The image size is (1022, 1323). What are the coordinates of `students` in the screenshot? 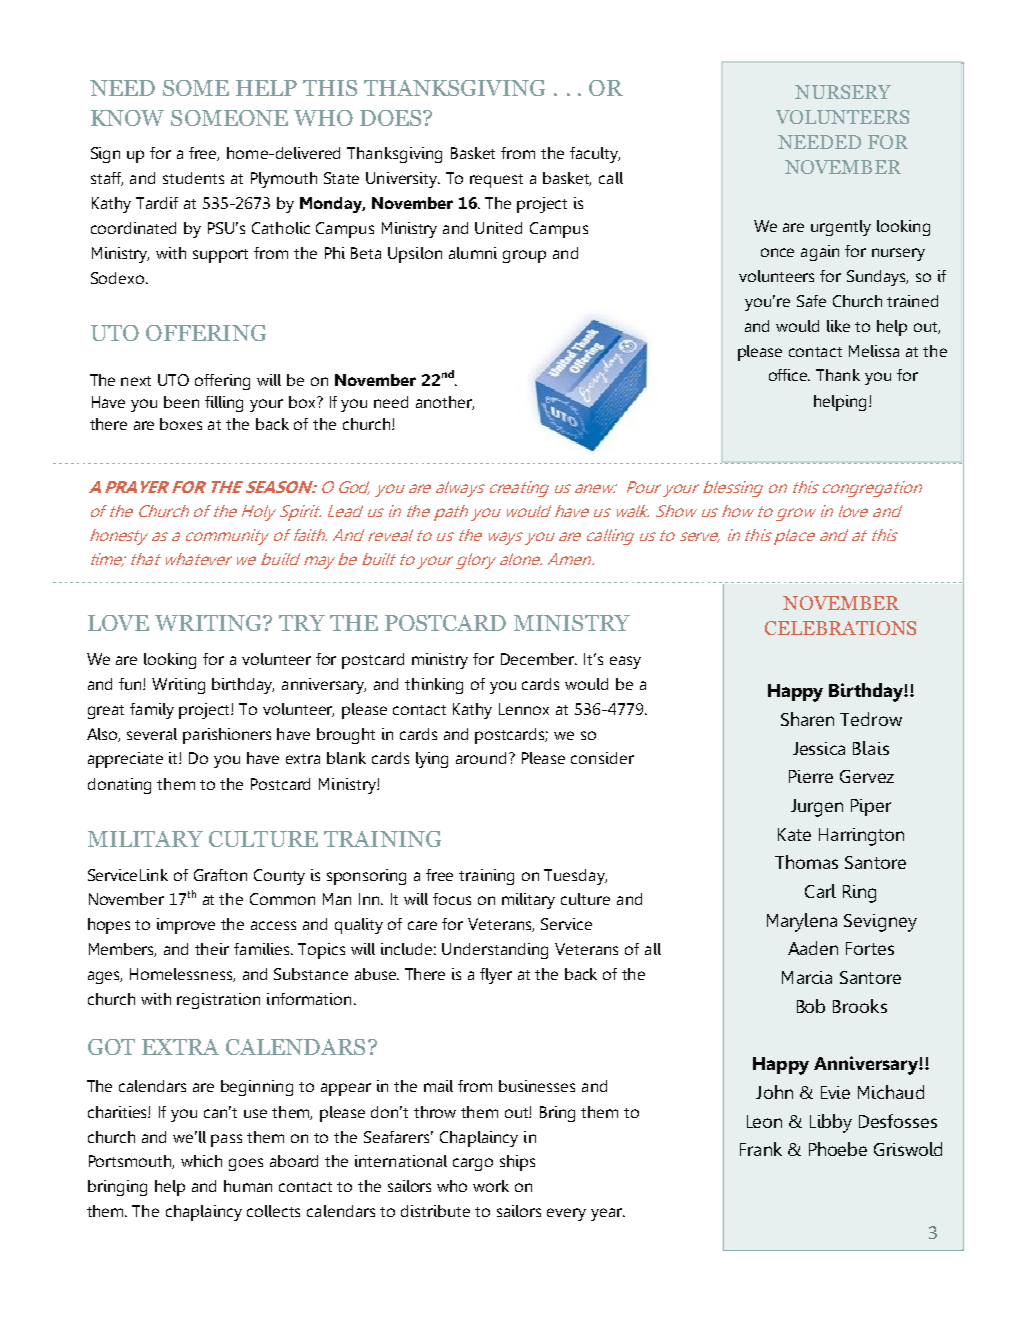 It's located at (193, 178).
